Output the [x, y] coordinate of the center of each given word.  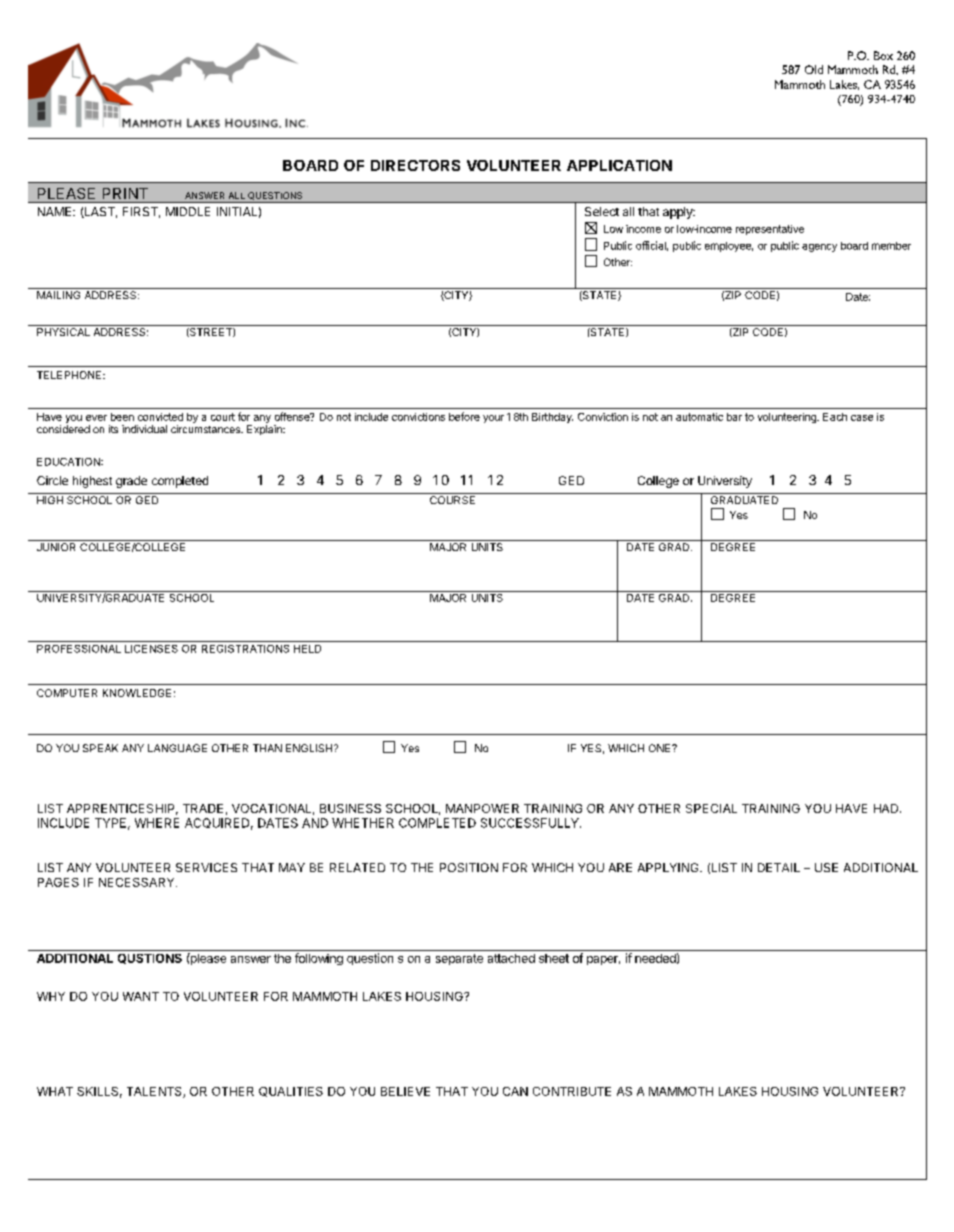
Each [835, 417]
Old [814, 69]
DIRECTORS [415, 165]
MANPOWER [482, 808]
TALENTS [155, 1092]
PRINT [125, 193]
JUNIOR [56, 547]
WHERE [157, 823]
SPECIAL [711, 808]
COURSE [452, 500]
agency [819, 248]
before [464, 416]
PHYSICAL [63, 332]
